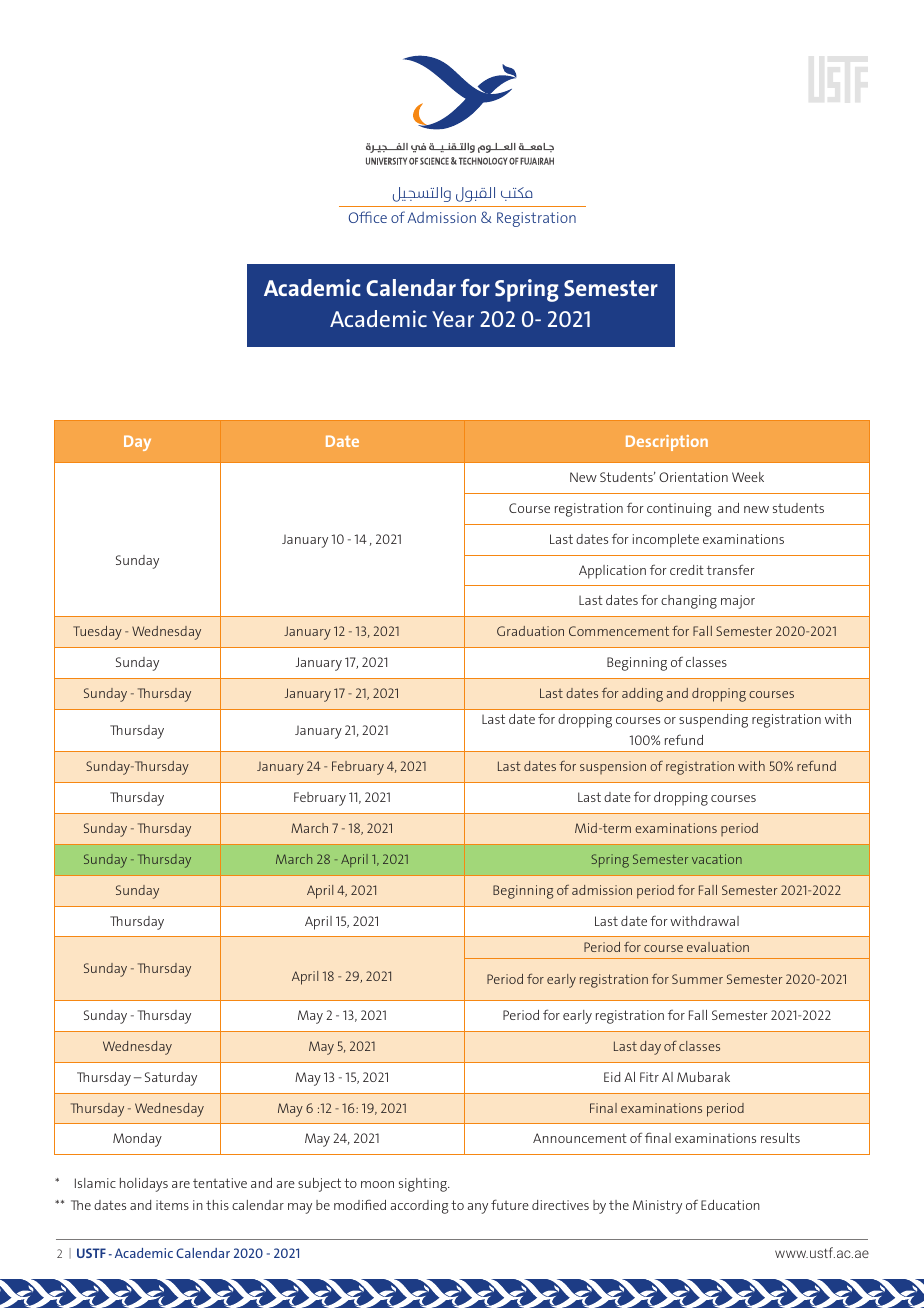 The width and height of the document is (924, 1308). I want to click on vacation, so click(717, 859).
